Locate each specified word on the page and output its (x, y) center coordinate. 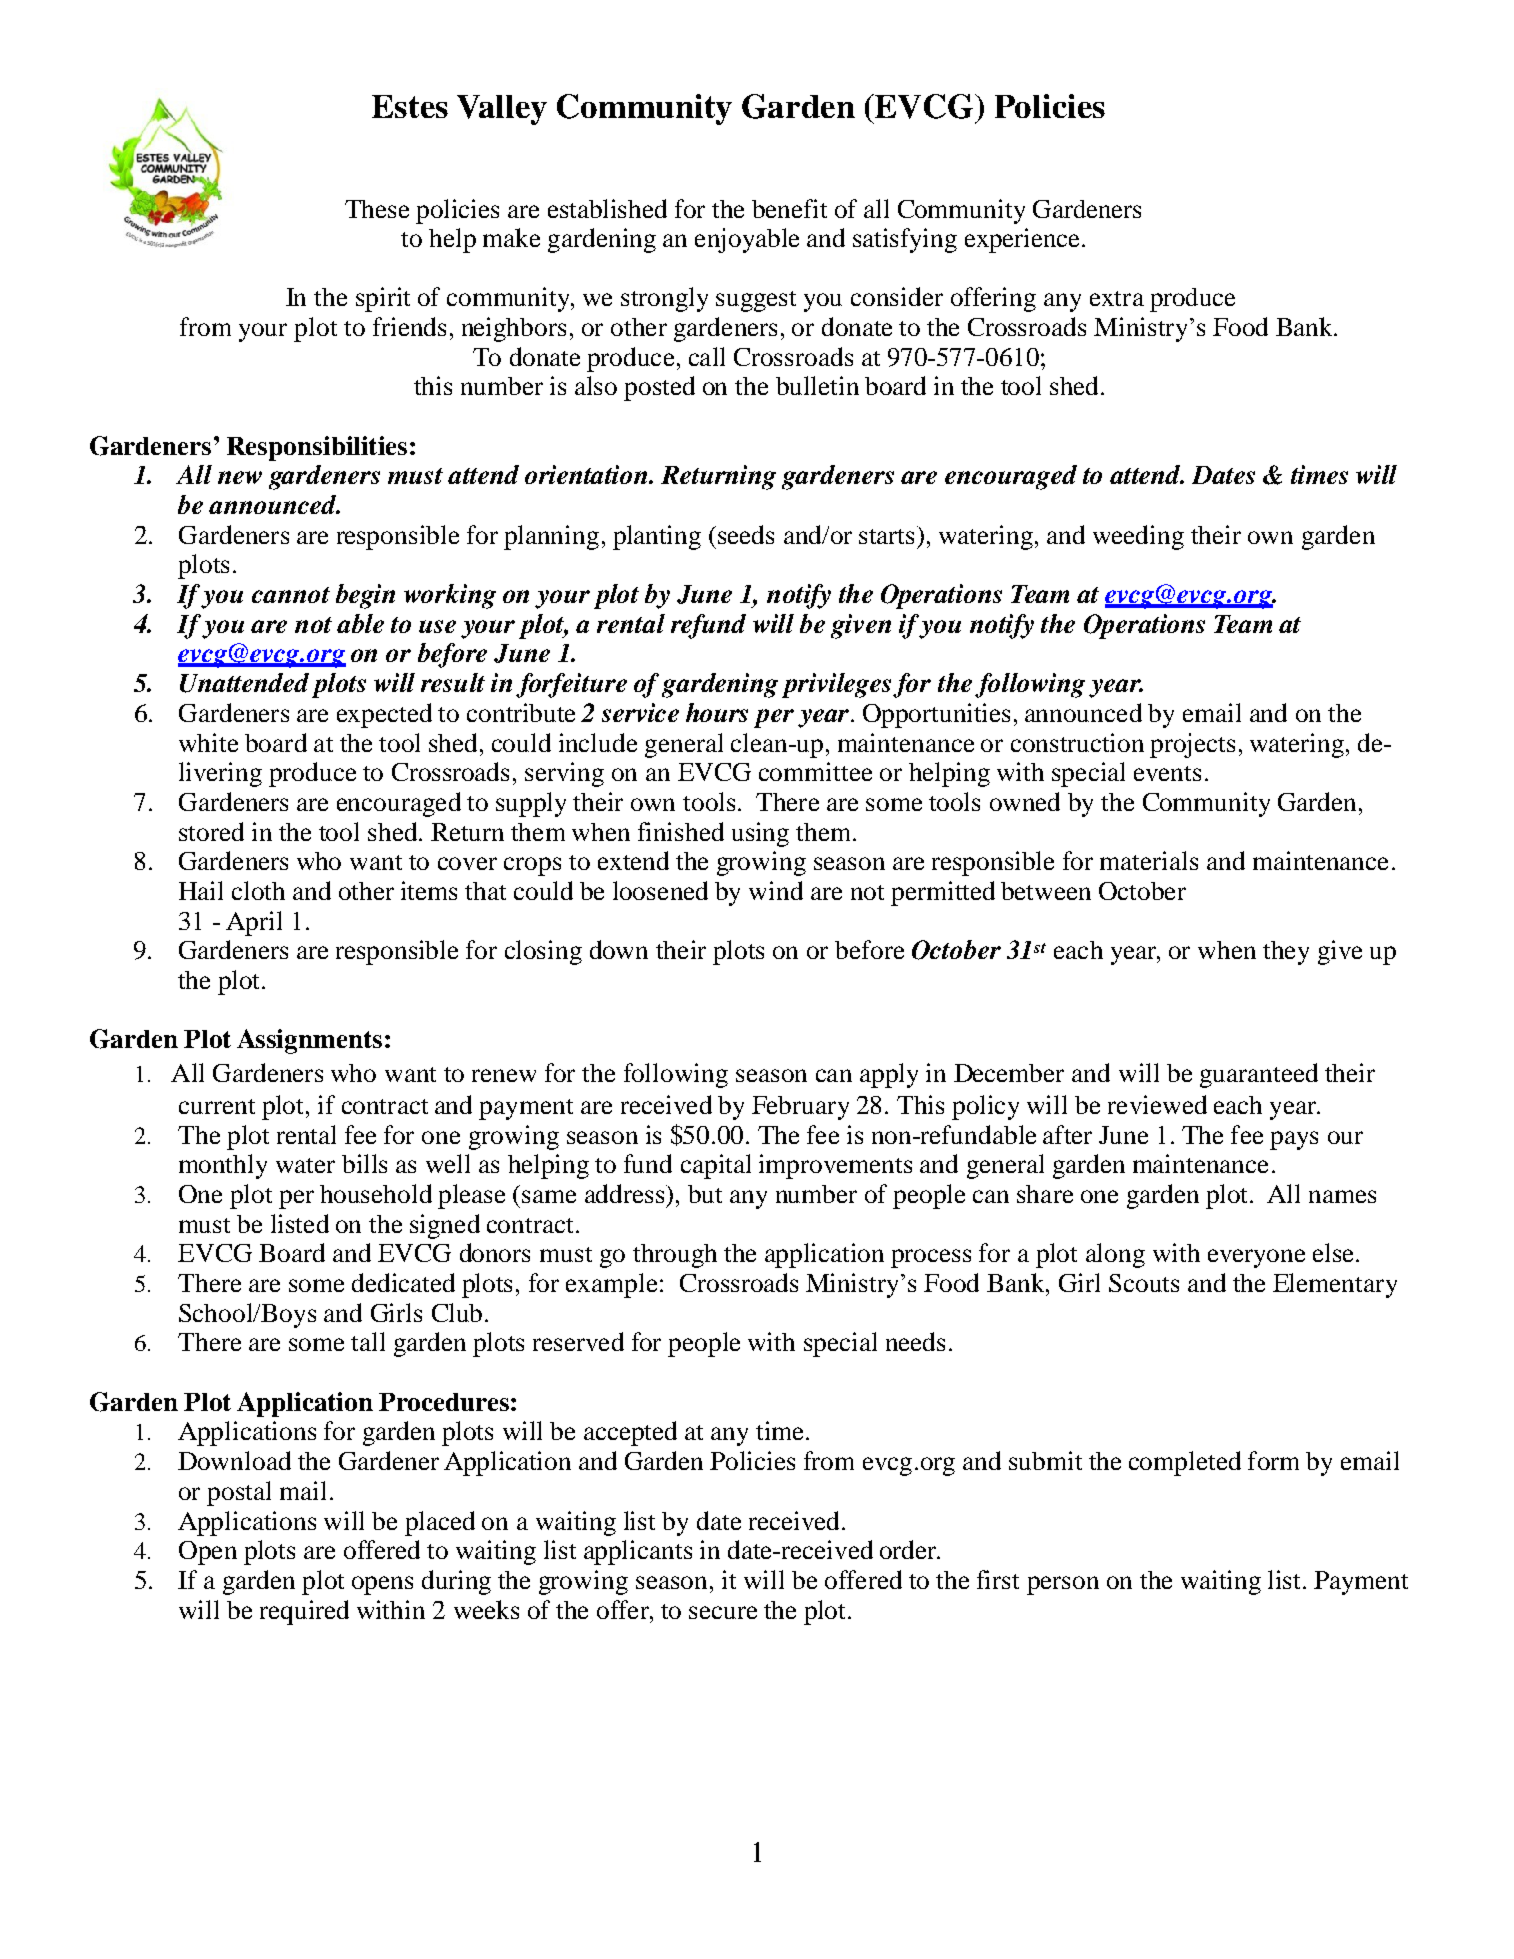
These (377, 209)
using (760, 834)
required (304, 1612)
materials (1149, 860)
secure (723, 1612)
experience (1022, 240)
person (1063, 1585)
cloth (258, 890)
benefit (789, 208)
